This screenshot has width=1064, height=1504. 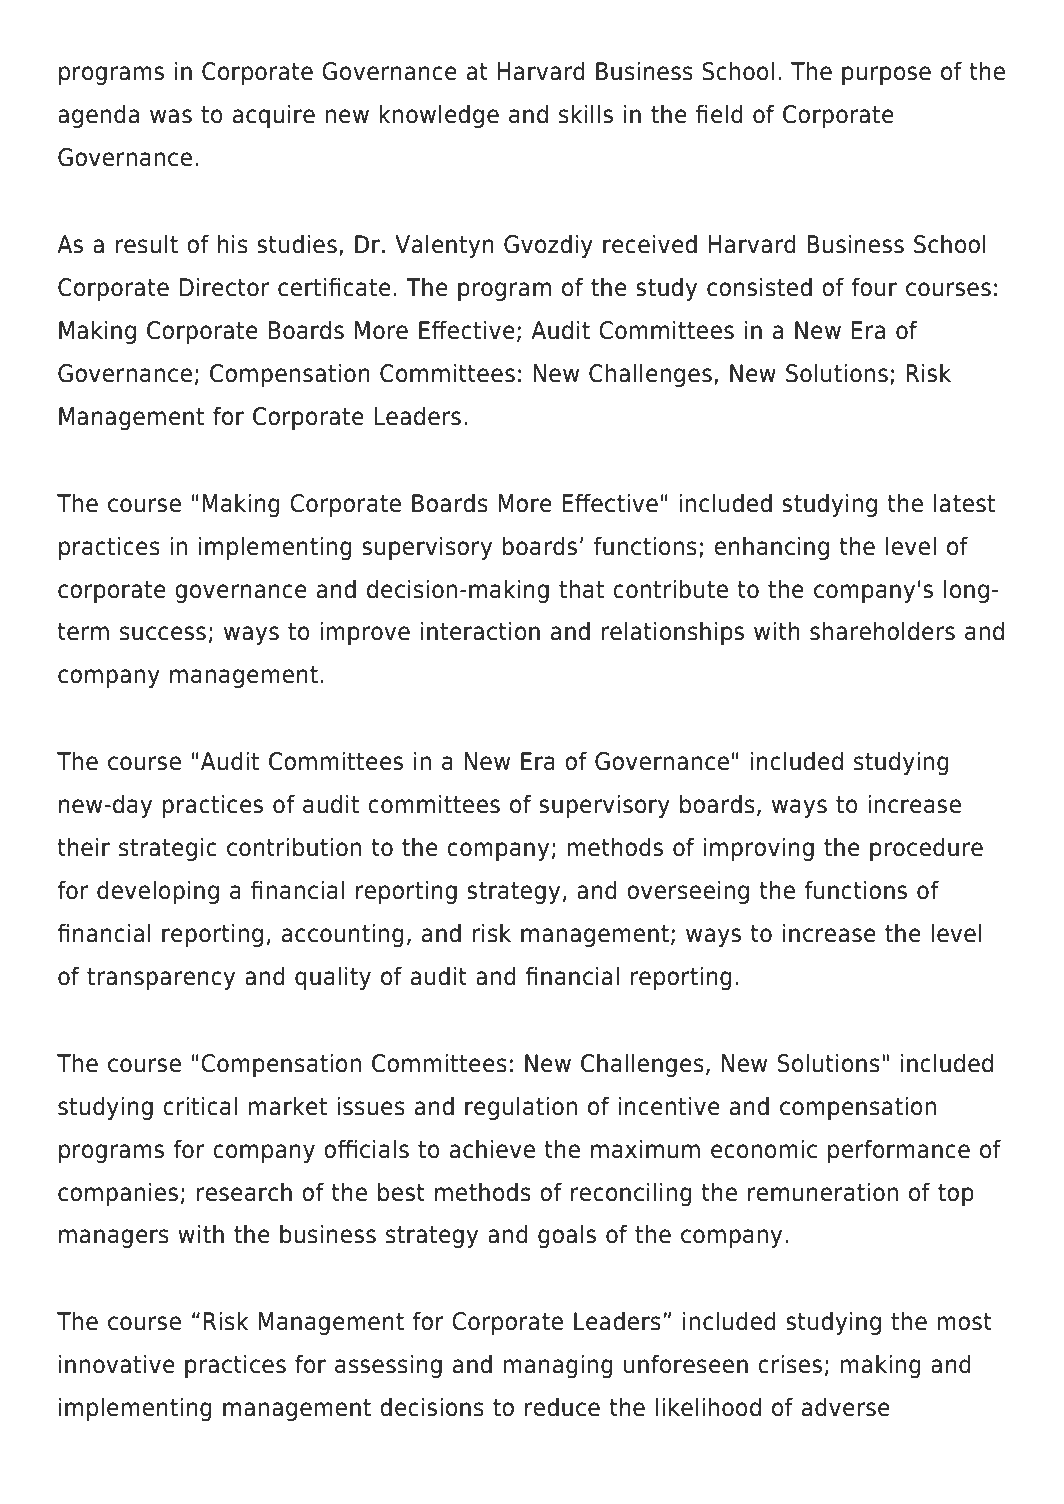 What do you see at coordinates (558, 1366) in the screenshot?
I see `managing` at bounding box center [558, 1366].
